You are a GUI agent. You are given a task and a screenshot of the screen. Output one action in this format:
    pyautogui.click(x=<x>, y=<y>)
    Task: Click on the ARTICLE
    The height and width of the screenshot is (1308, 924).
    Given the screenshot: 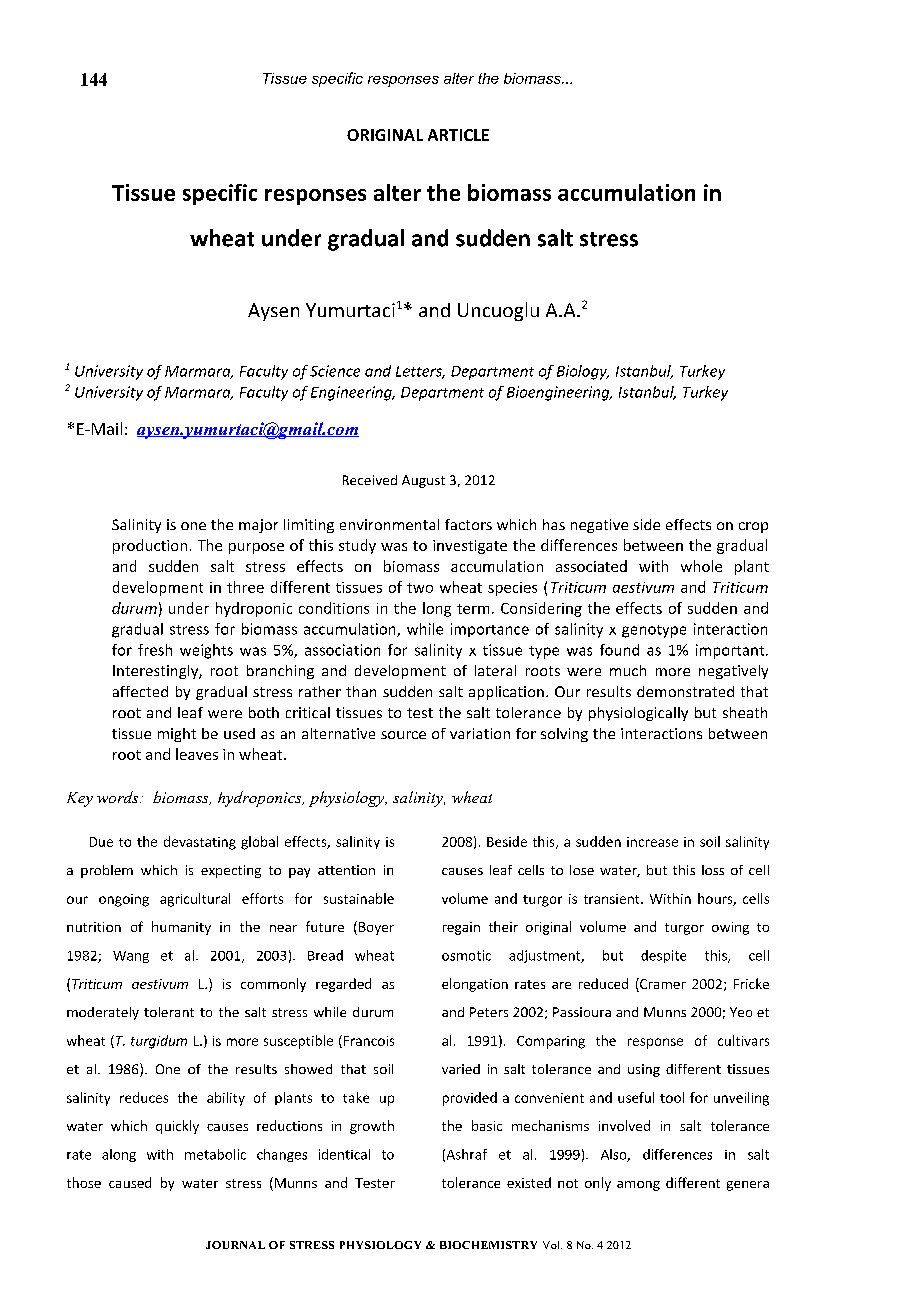 What is the action you would take?
    pyautogui.click(x=458, y=135)
